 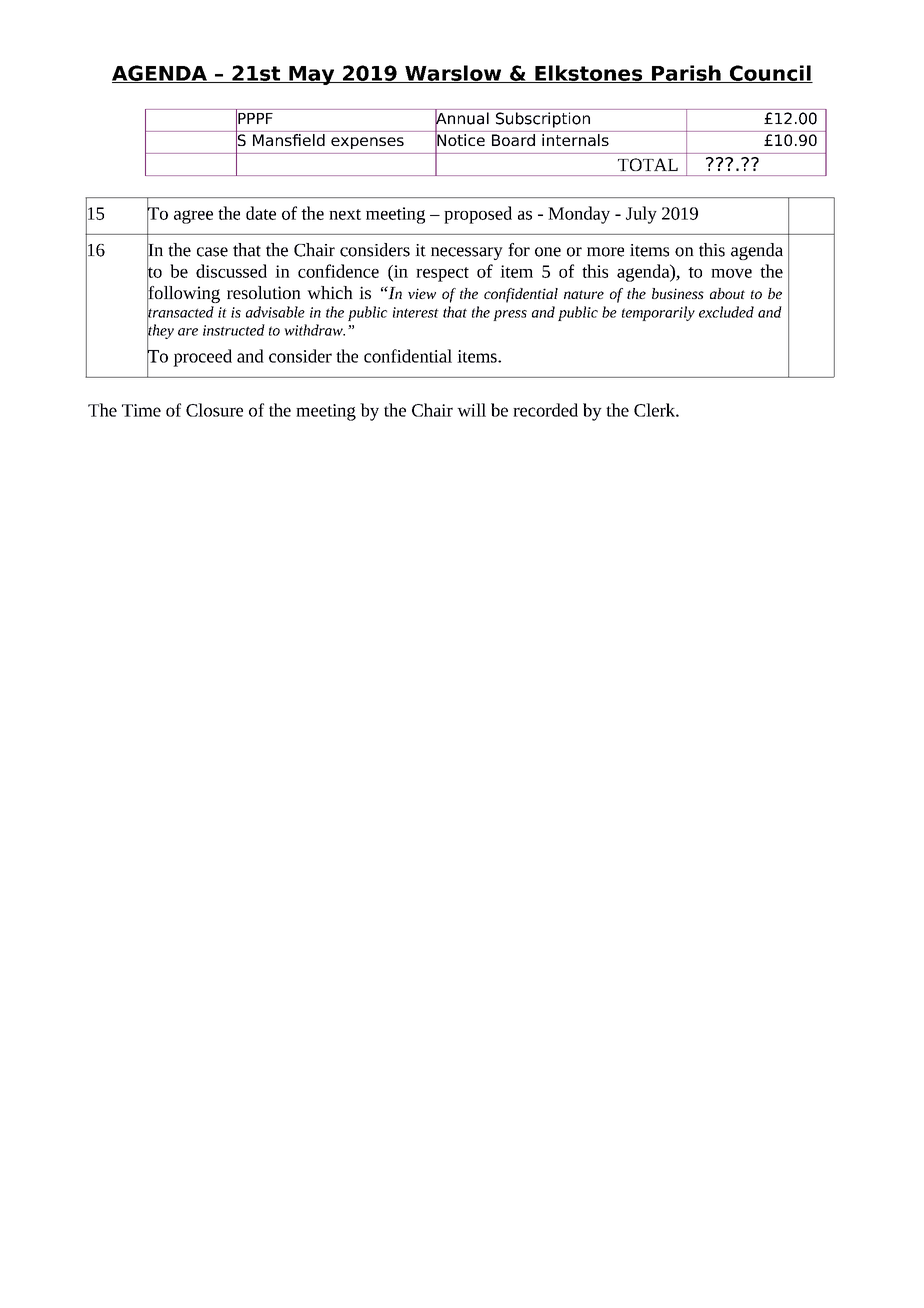 What do you see at coordinates (214, 410) in the screenshot?
I see `Closure` at bounding box center [214, 410].
